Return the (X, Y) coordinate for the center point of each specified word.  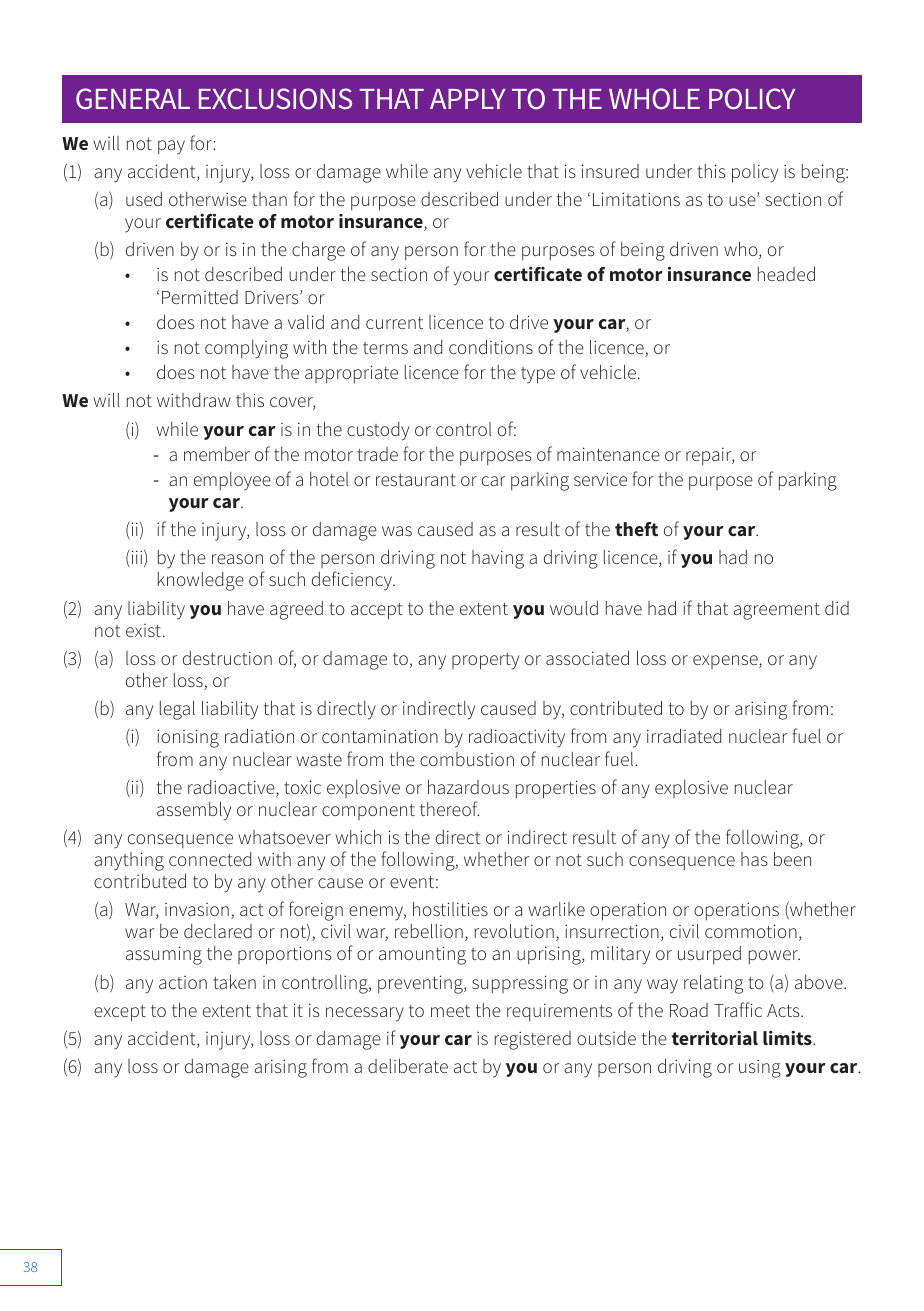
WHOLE (654, 99)
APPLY (468, 99)
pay (171, 147)
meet (450, 1011)
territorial (715, 1037)
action (183, 982)
